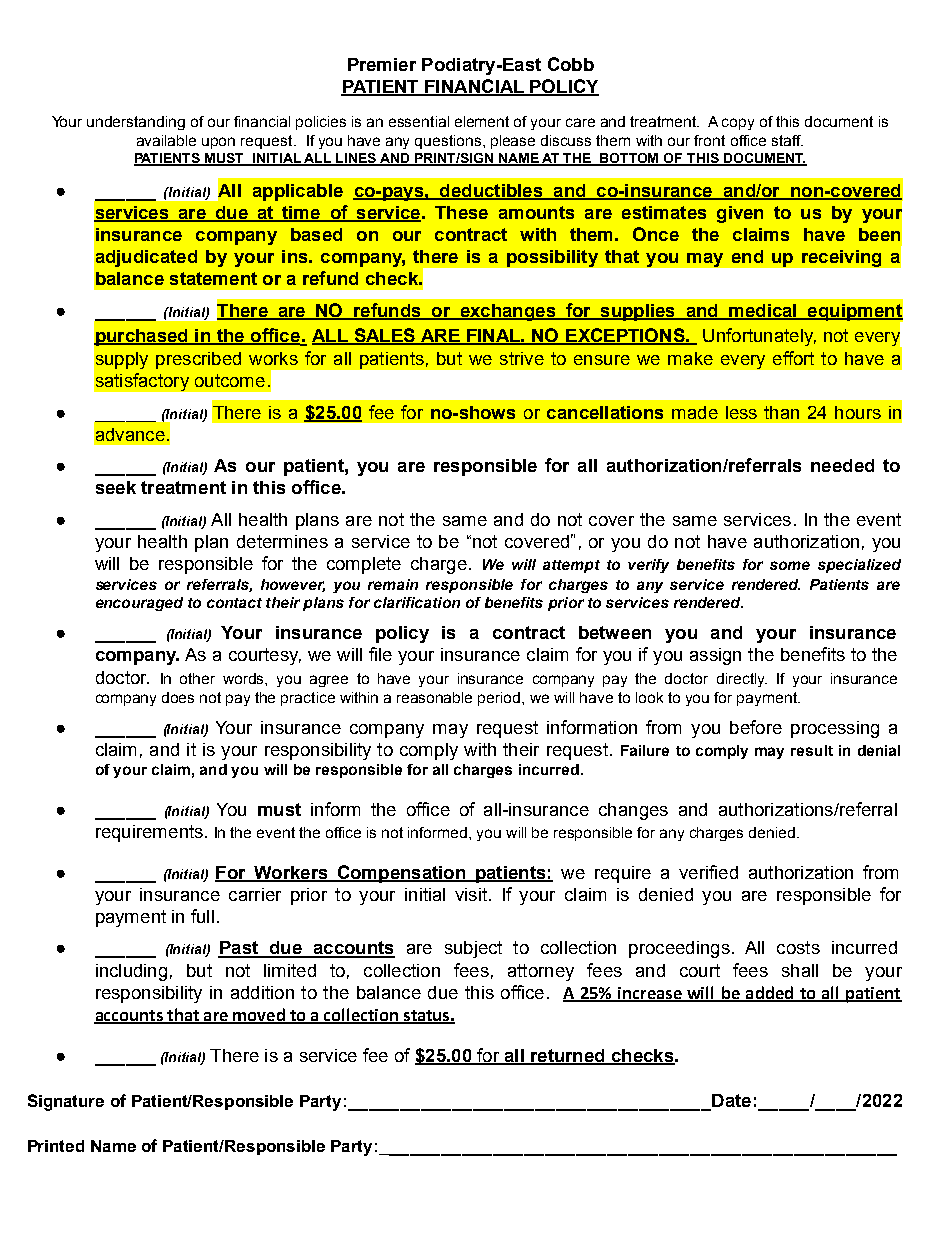  I want to click on does, so click(178, 697).
